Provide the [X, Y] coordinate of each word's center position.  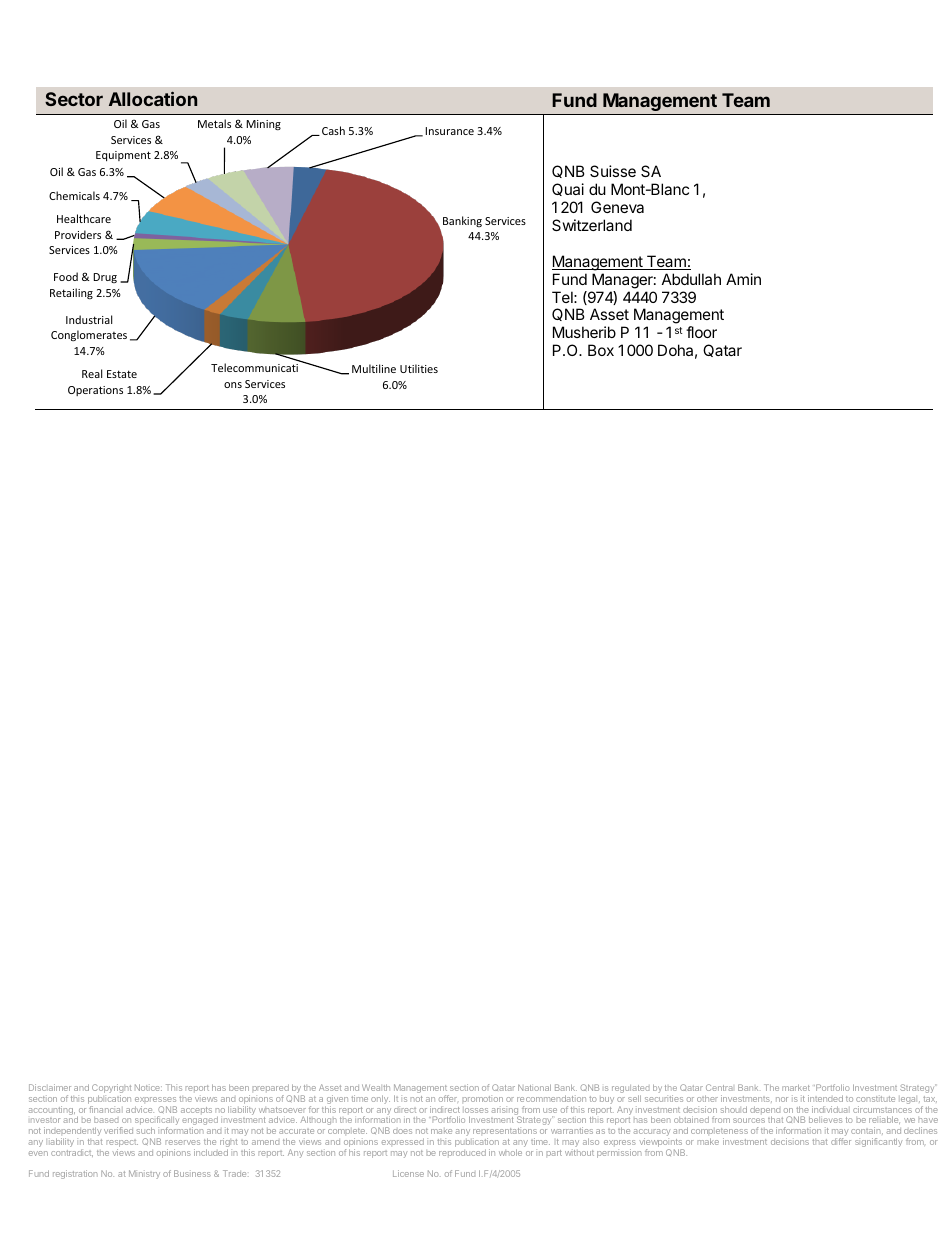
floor [701, 332]
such [146, 1130]
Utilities [419, 368]
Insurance [450, 131]
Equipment [123, 156]
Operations [95, 391]
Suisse [613, 171]
